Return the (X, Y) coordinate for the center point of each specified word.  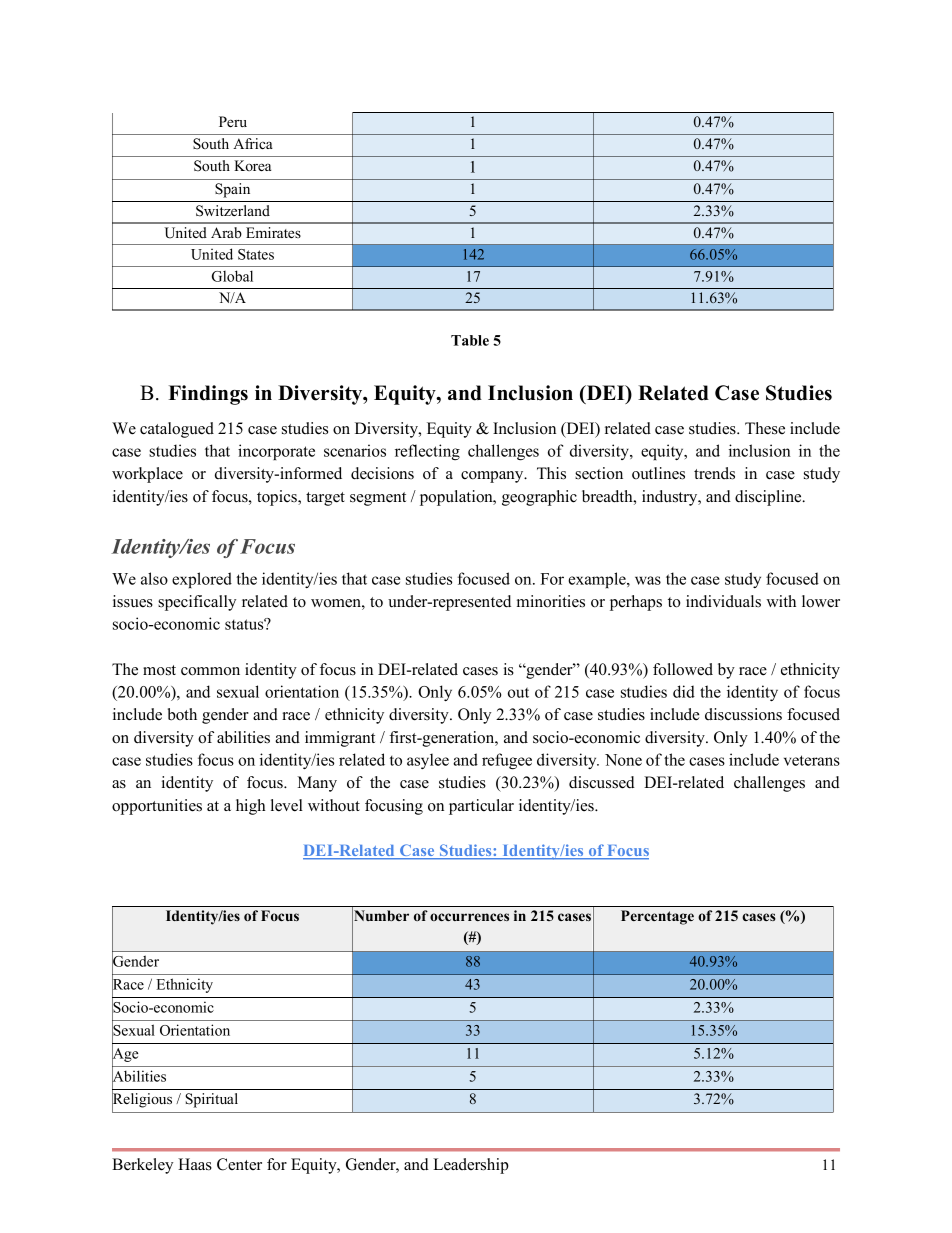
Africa (253, 143)
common (210, 671)
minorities (551, 601)
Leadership (471, 1166)
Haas (195, 1164)
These (765, 428)
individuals (723, 601)
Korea (252, 165)
